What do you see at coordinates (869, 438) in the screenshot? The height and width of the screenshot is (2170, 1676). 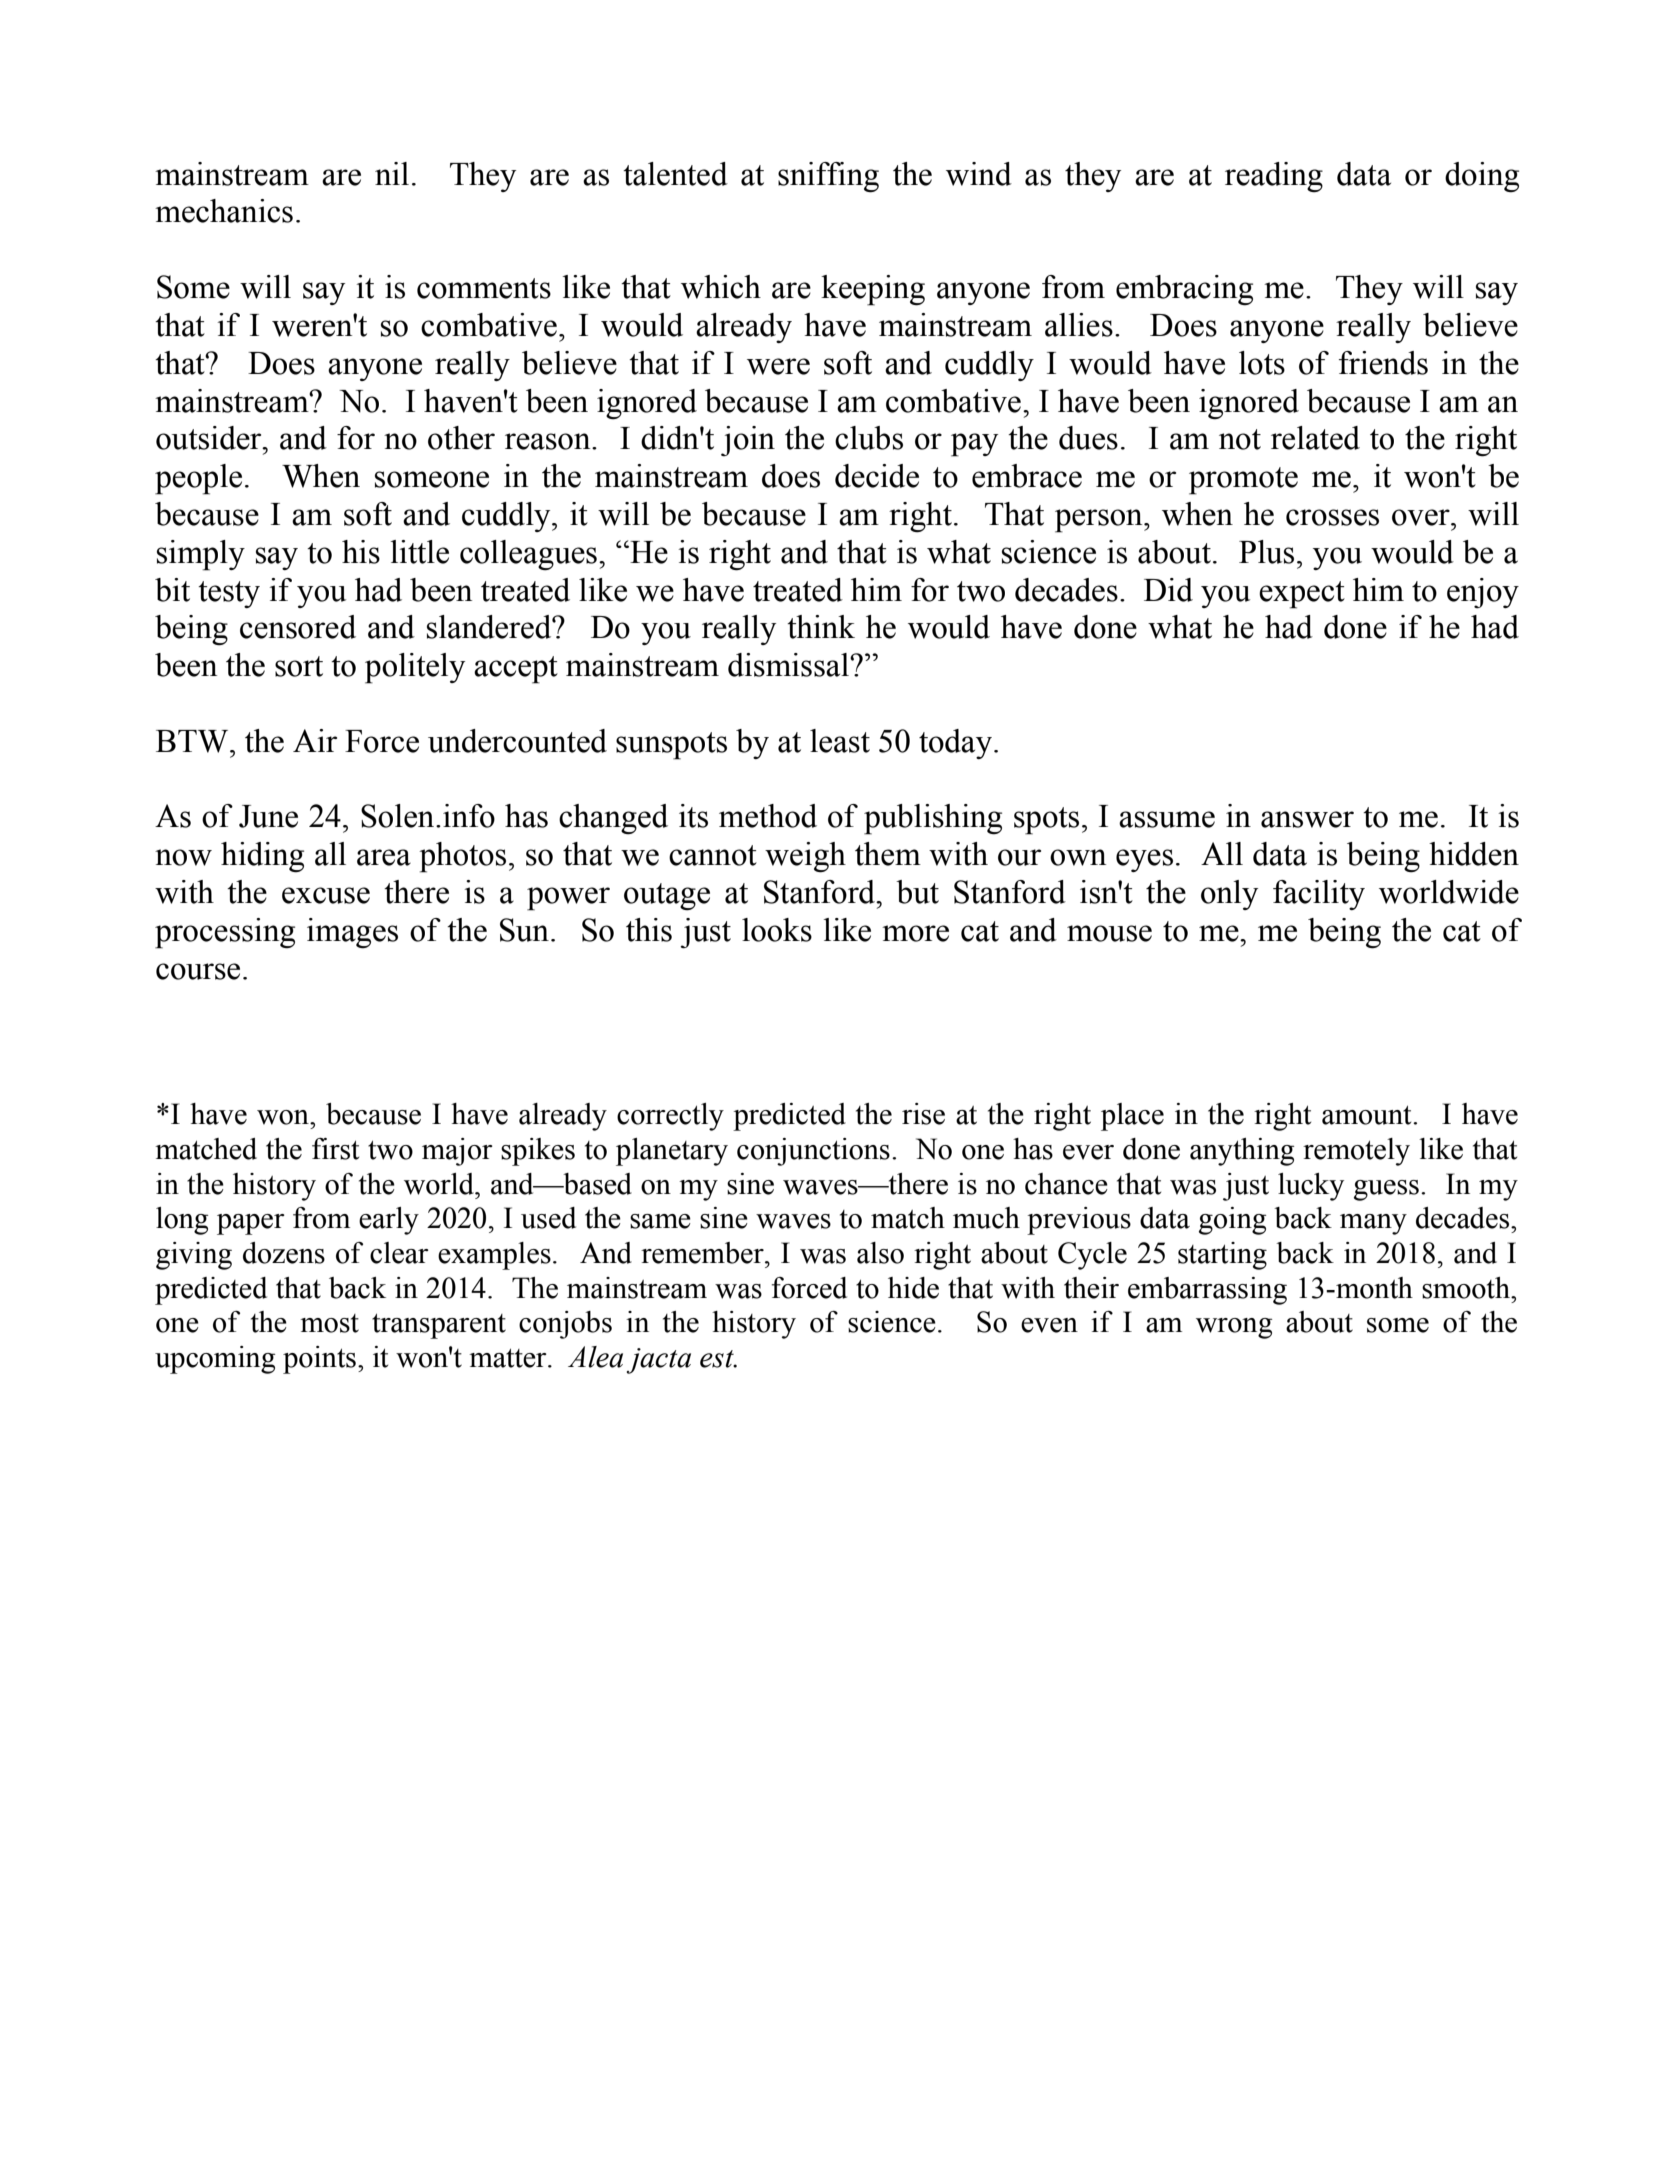 I see `clubs` at bounding box center [869, 438].
